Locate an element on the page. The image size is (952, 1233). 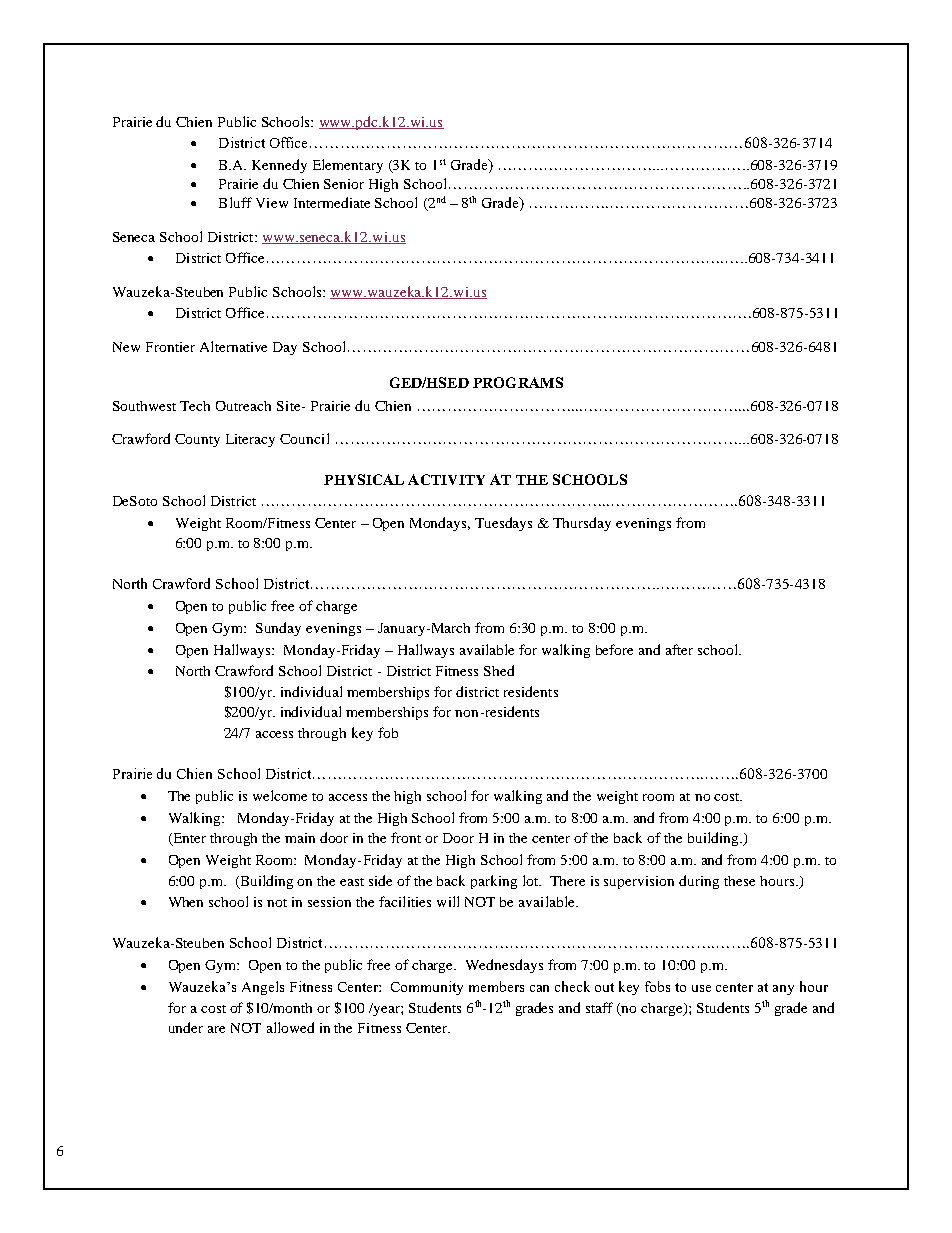
welcome is located at coordinates (280, 795).
